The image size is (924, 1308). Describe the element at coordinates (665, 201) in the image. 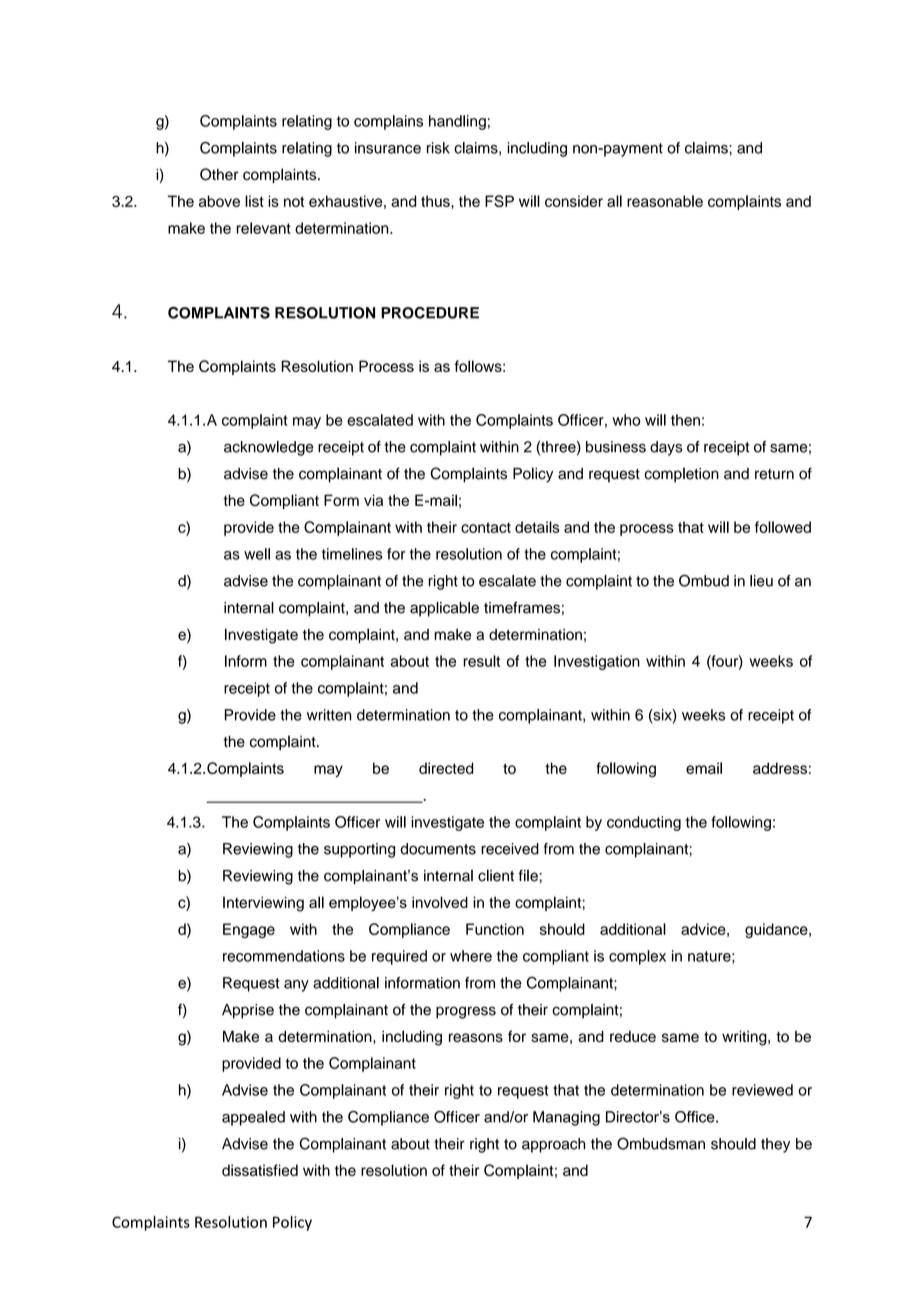

I see `reasonable` at that location.
